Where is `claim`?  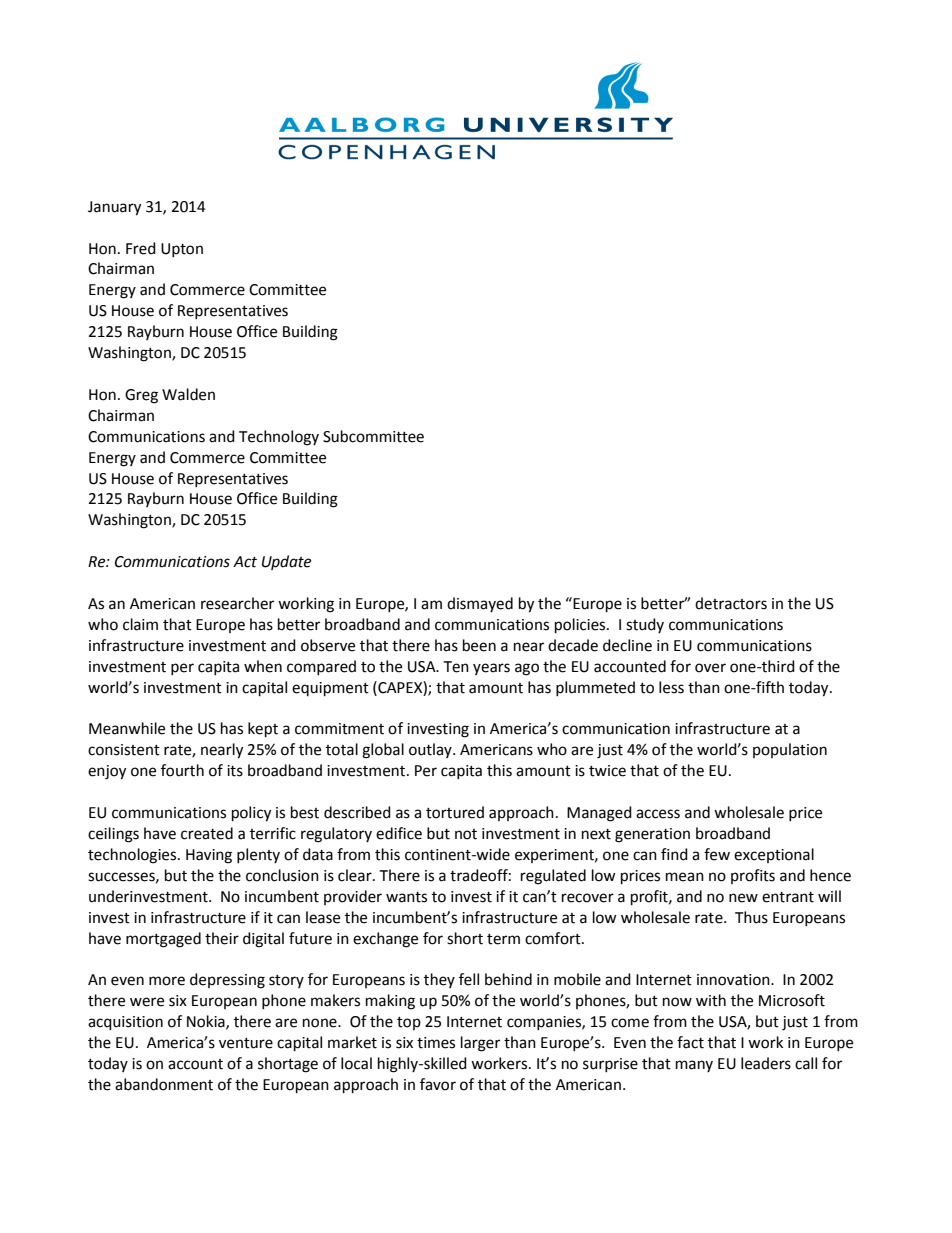
claim is located at coordinates (140, 624).
